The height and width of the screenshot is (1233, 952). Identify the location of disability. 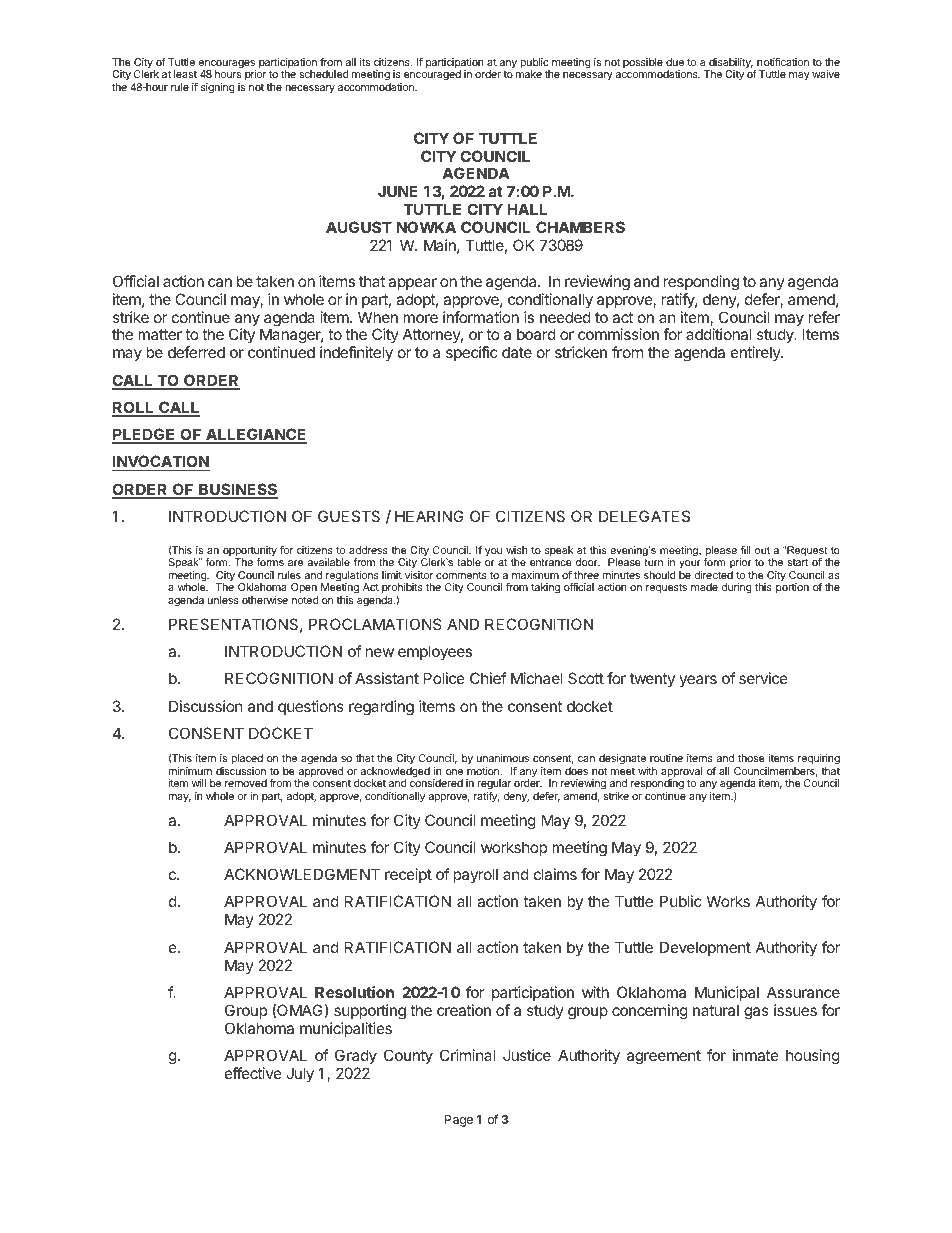
(730, 64).
